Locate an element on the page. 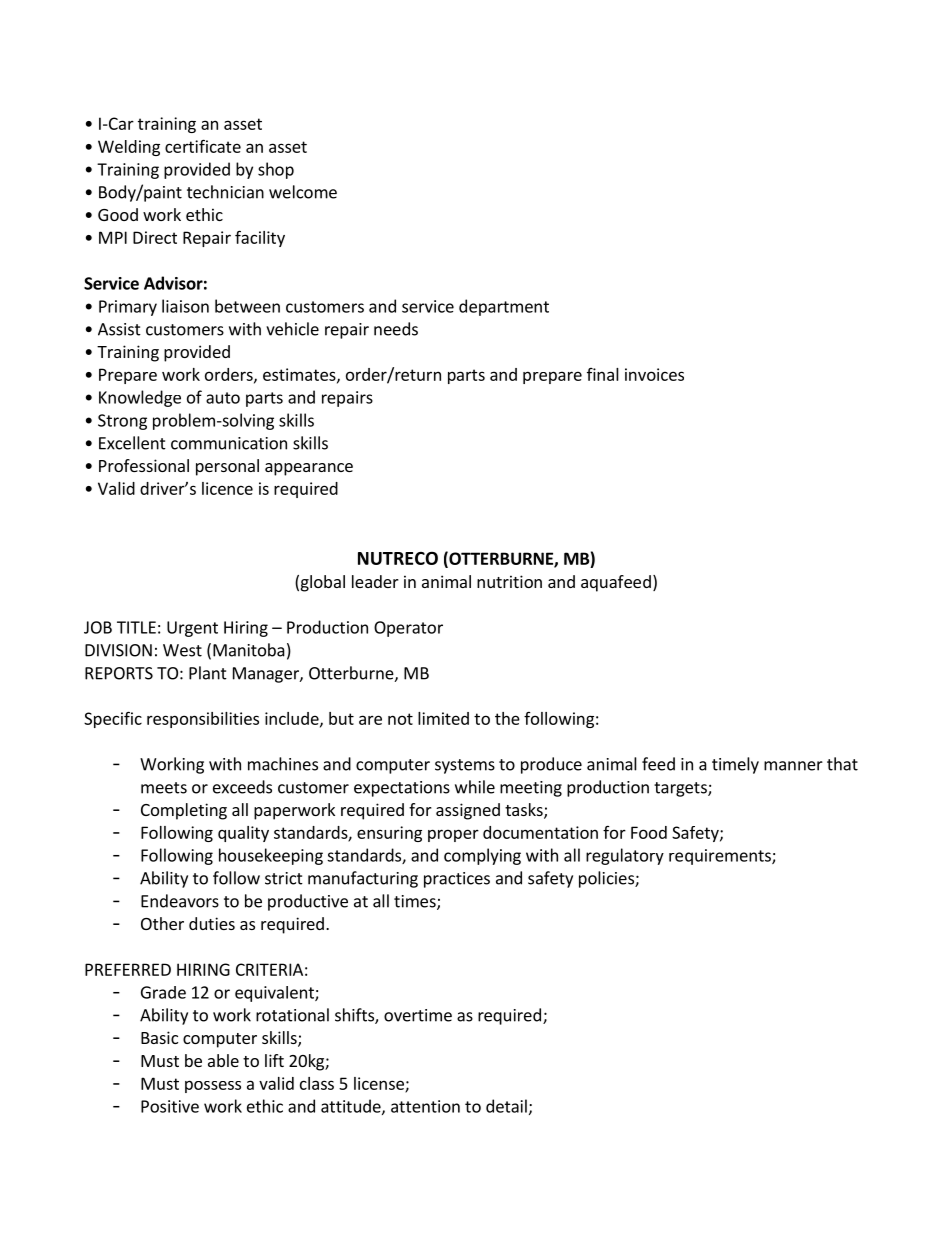 The width and height of the image is (952, 1233). auto is located at coordinates (223, 398).
